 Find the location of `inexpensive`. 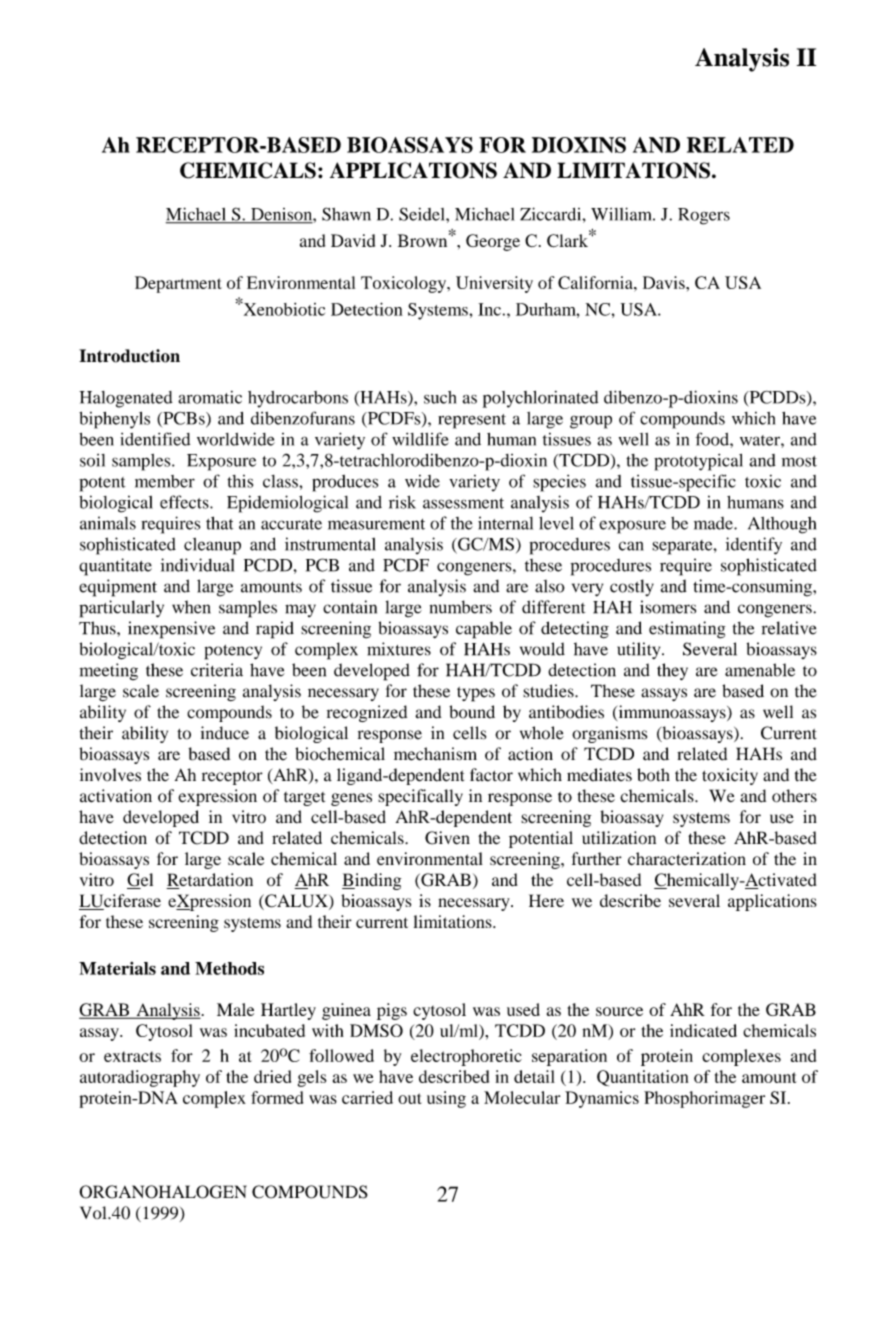

inexpensive is located at coordinates (171, 630).
